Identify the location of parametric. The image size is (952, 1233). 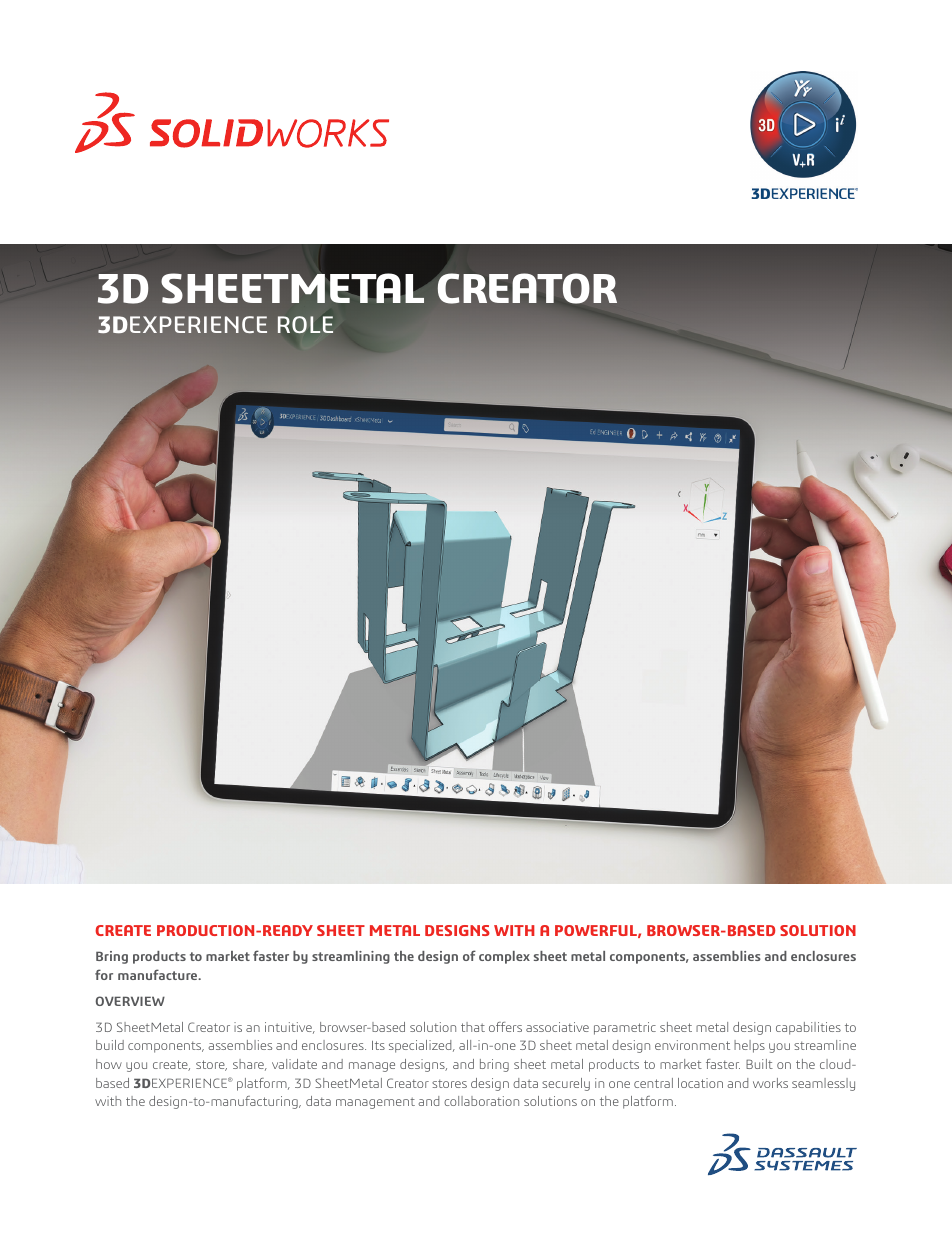
(625, 1028).
